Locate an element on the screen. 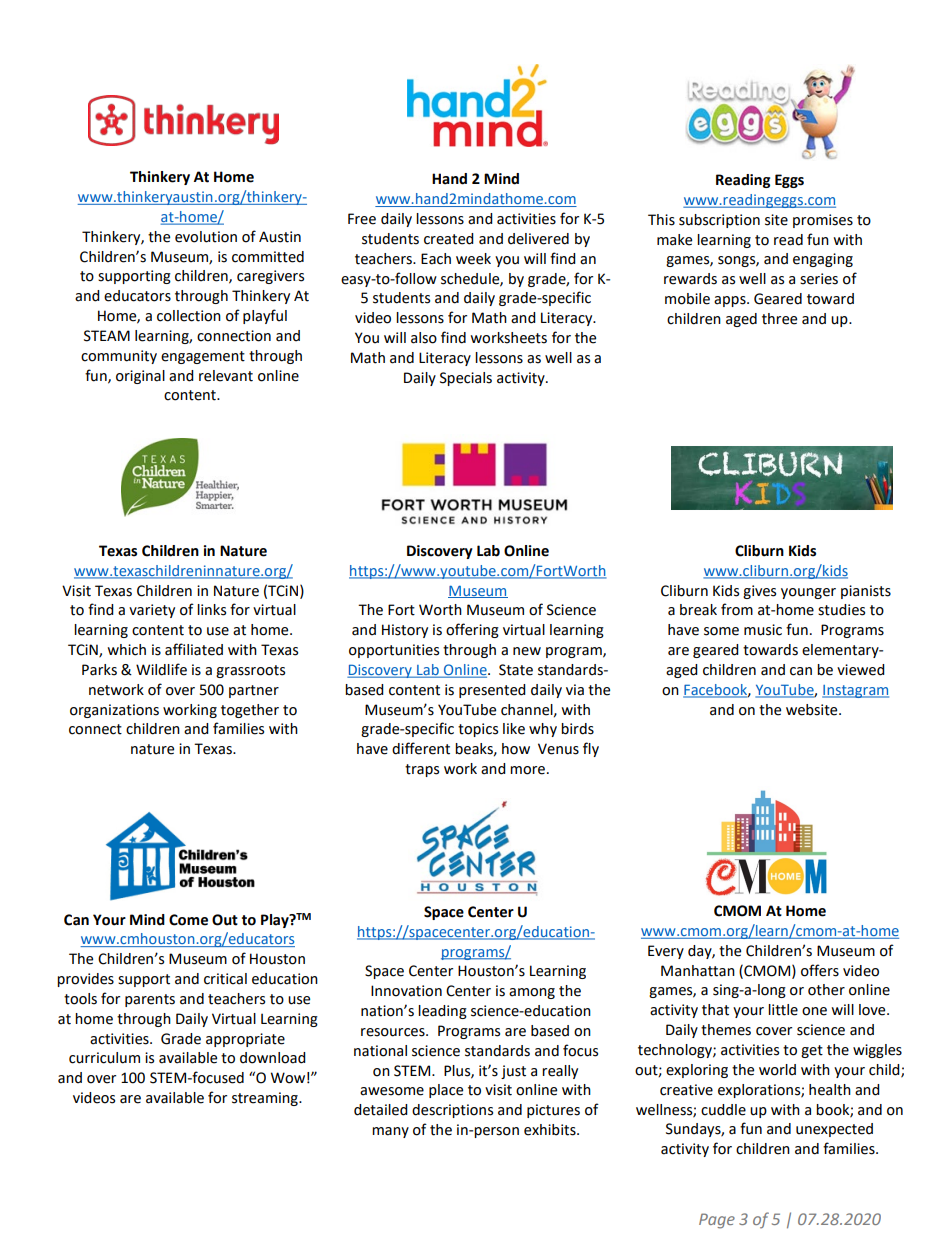 This screenshot has height=1250, width=952. engaging is located at coordinates (823, 260).
